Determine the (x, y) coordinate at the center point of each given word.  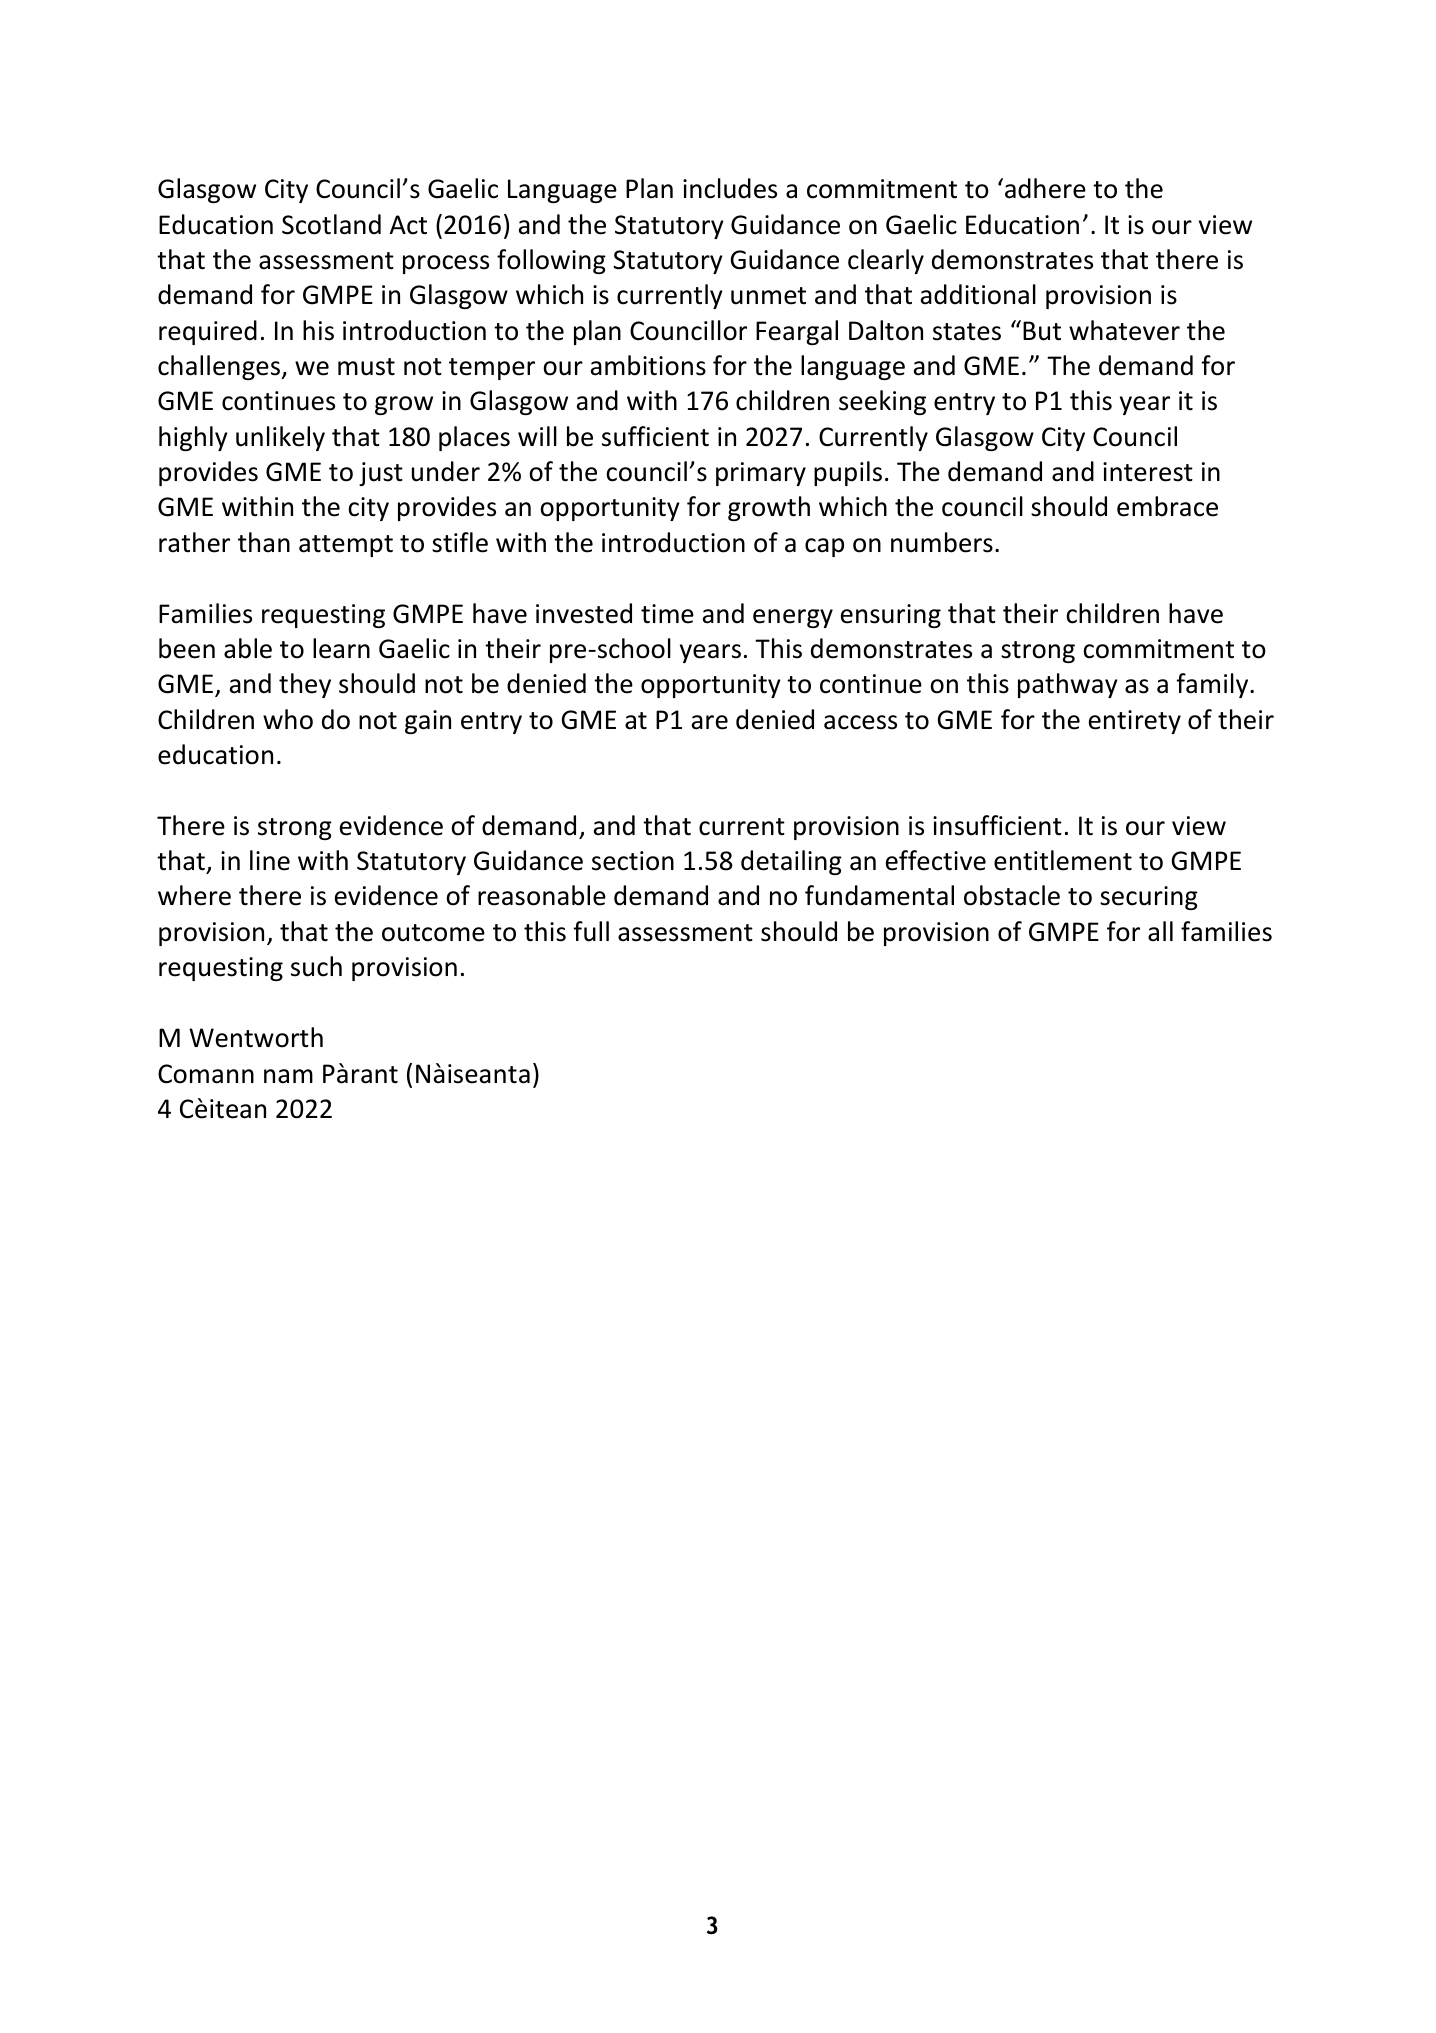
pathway (1068, 685)
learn (341, 648)
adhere (1045, 188)
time (667, 614)
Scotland (331, 224)
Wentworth (256, 1037)
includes (730, 188)
